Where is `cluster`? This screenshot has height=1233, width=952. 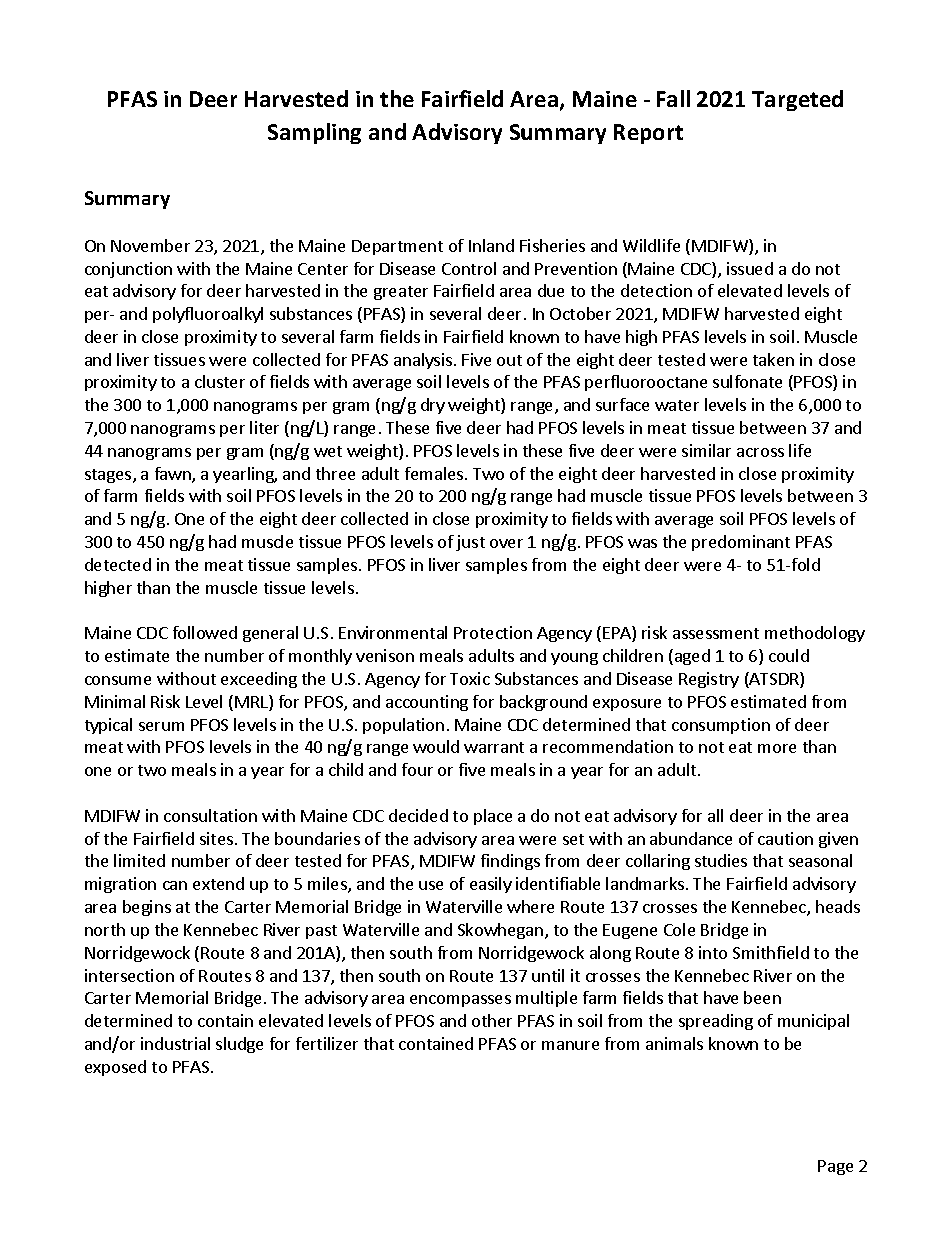 cluster is located at coordinates (220, 381).
